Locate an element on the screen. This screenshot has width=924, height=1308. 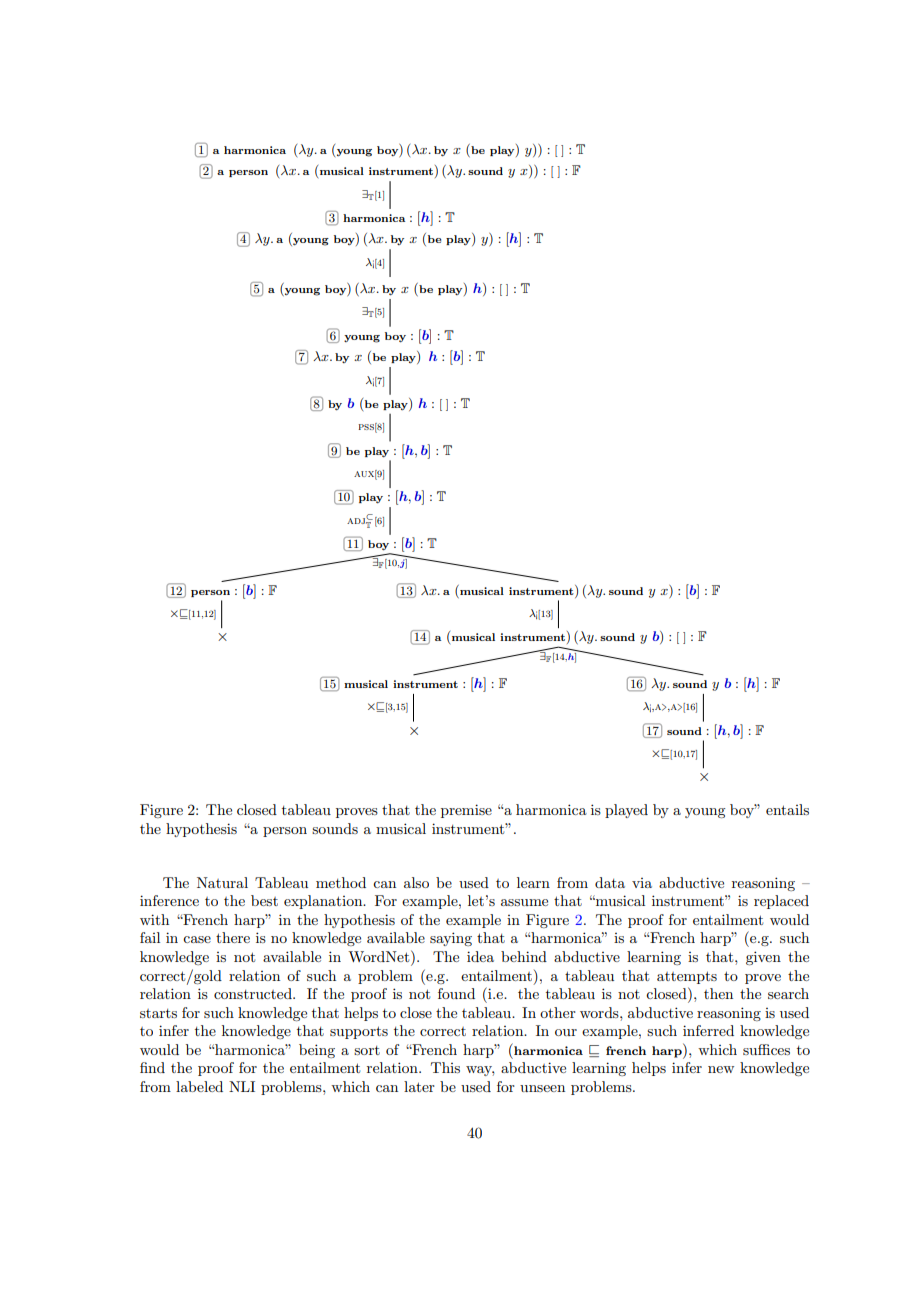
premise is located at coordinates (466, 811).
